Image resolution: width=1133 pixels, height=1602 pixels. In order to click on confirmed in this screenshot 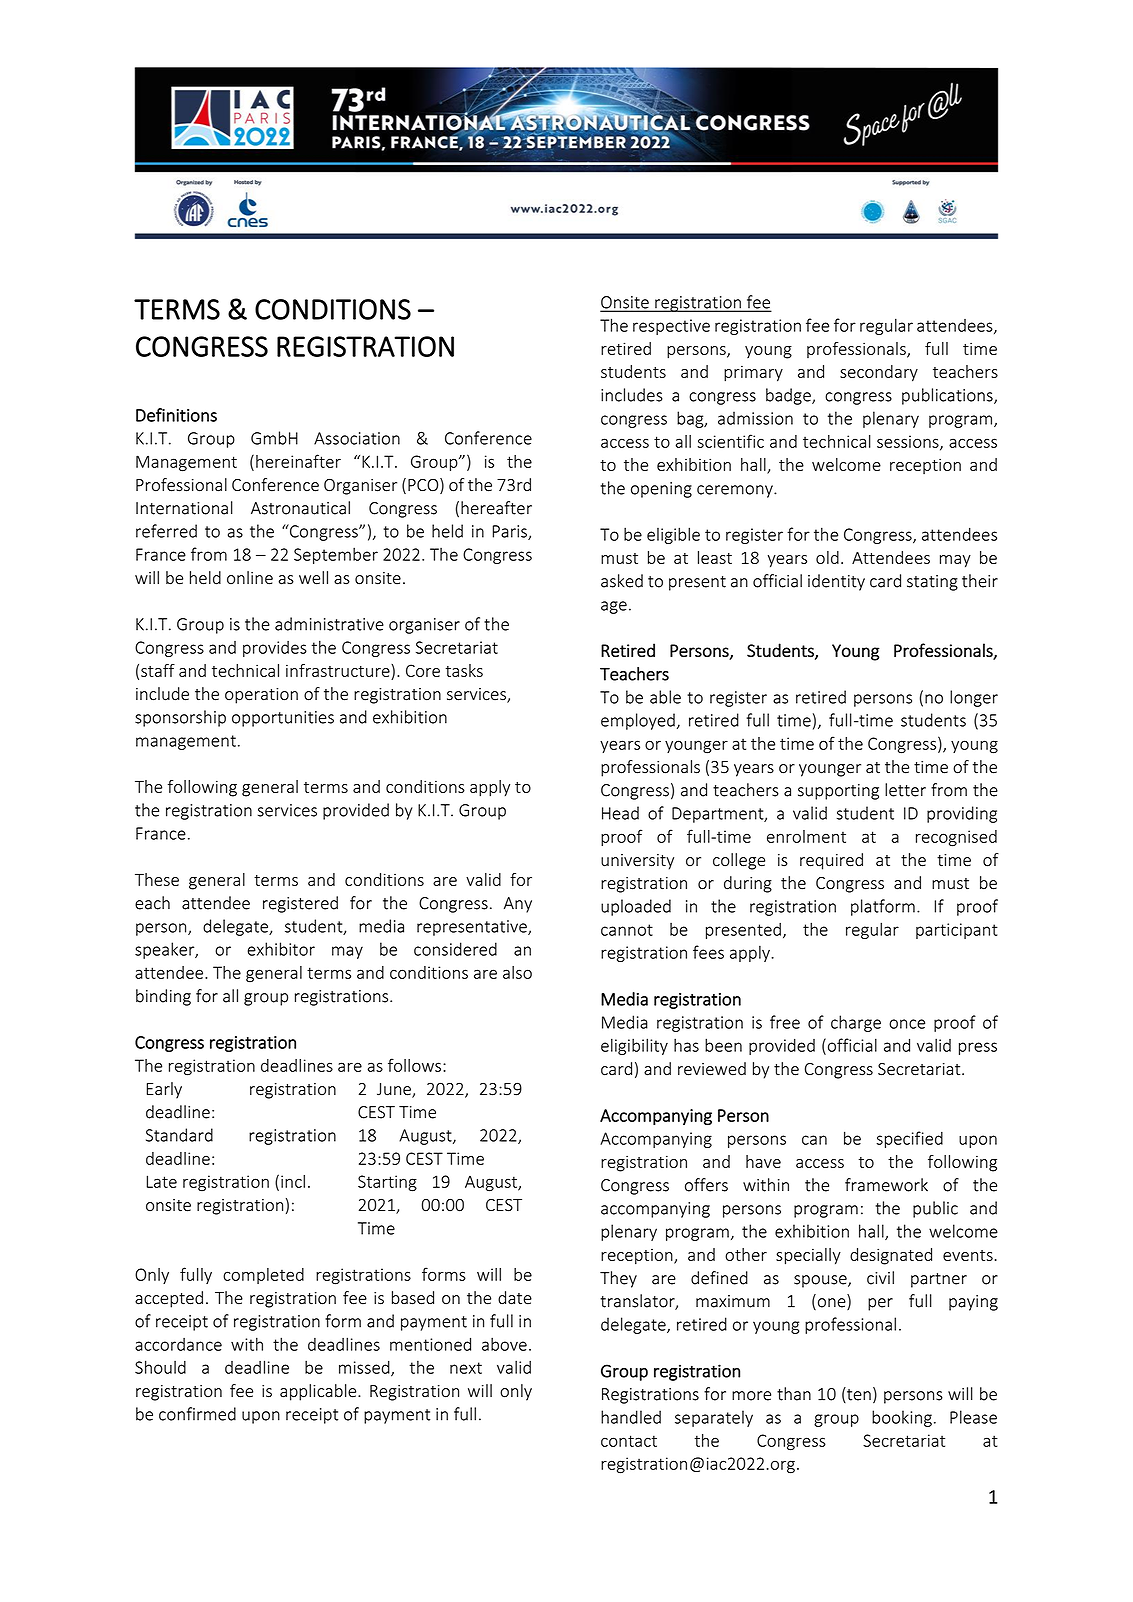, I will do `click(197, 1414)`.
